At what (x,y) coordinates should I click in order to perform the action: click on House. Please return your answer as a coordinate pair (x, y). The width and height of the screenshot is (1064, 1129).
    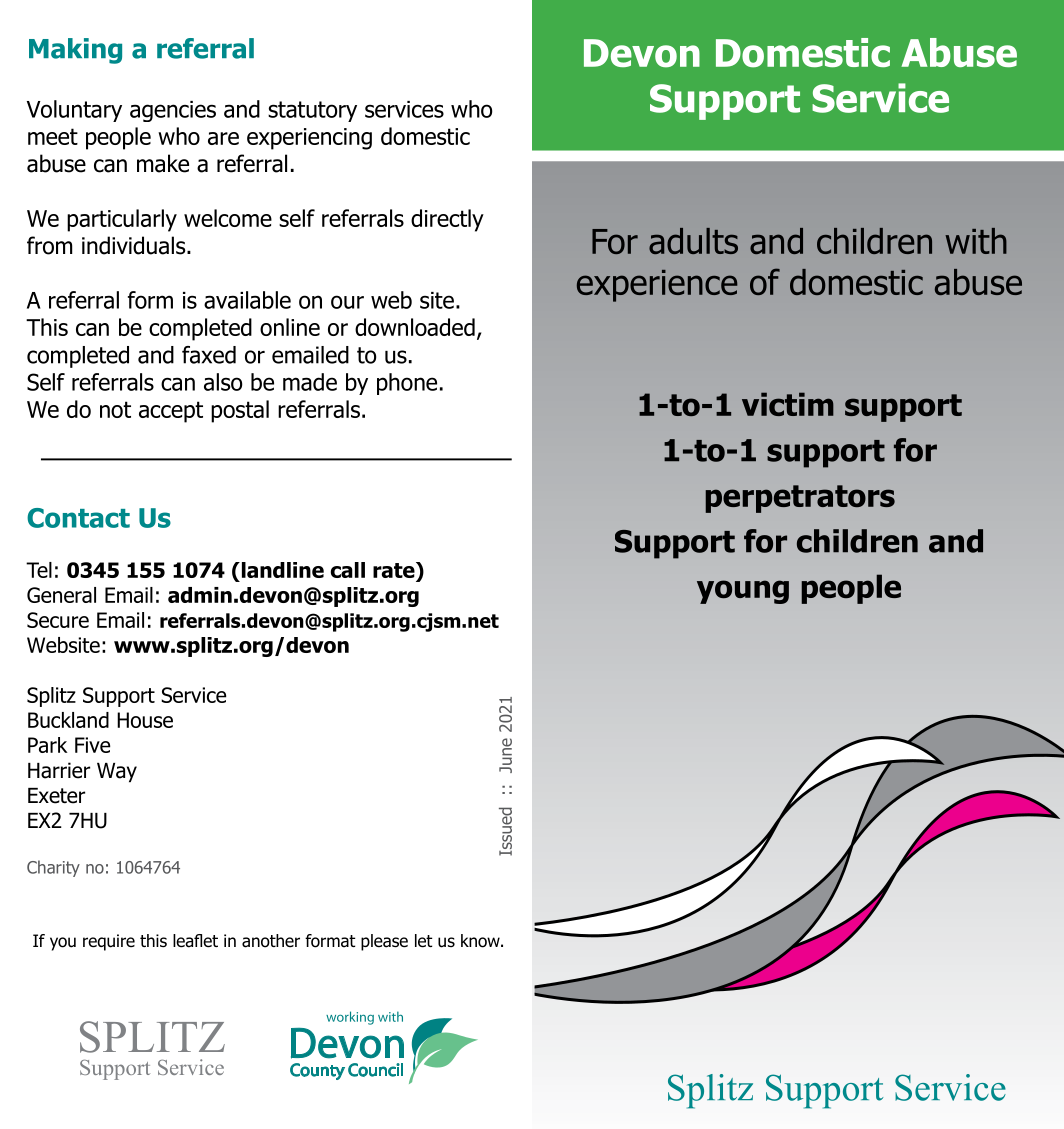
    Looking at the image, I should click on (145, 720).
